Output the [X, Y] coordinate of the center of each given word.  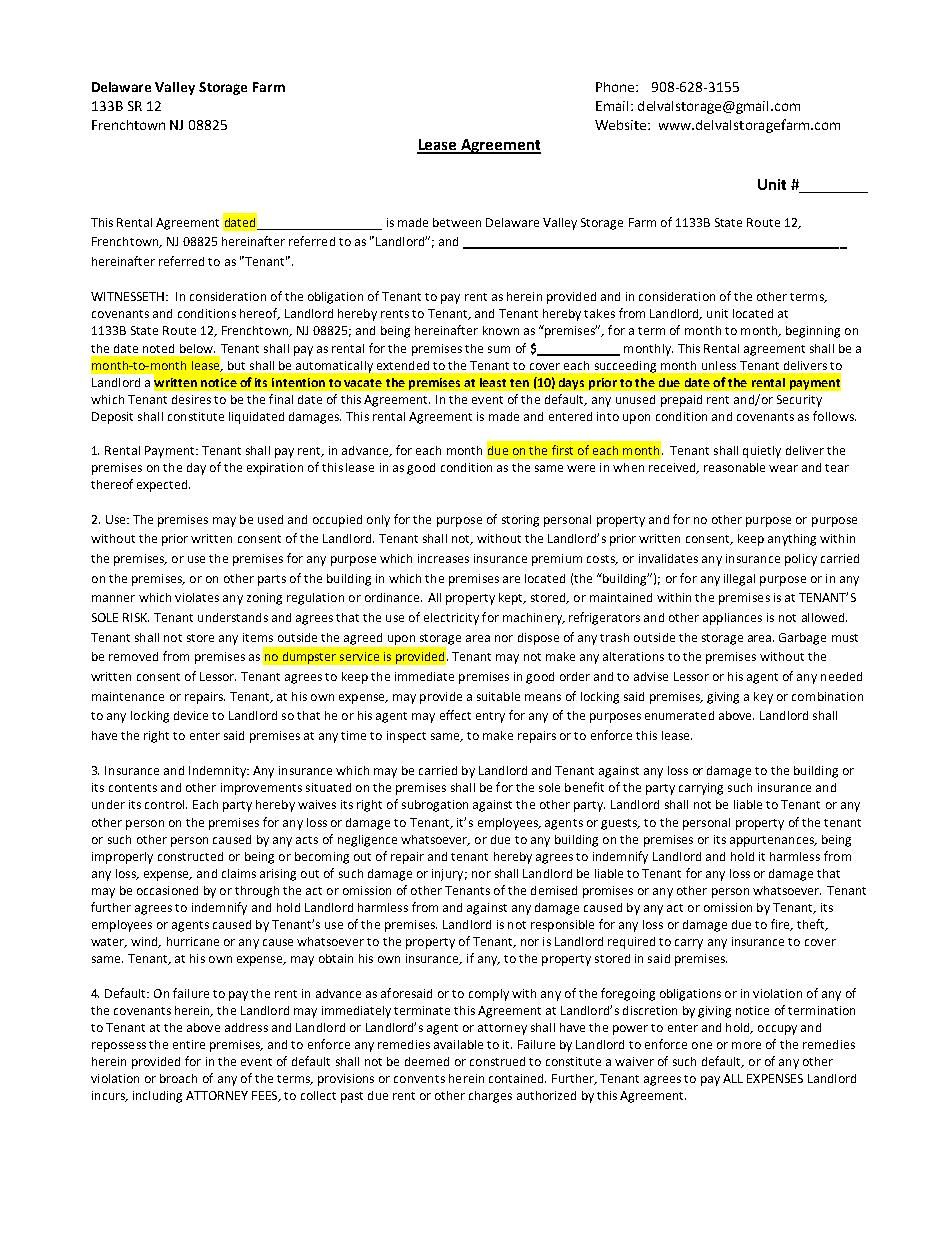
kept [512, 599]
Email [612, 106]
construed [497, 1061]
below [197, 348]
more [746, 1045]
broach [178, 1078]
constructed [190, 856]
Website [622, 125]
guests [620, 824]
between [457, 222]
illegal [739, 580]
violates [197, 597]
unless [719, 365]
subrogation [435, 806]
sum [499, 349]
